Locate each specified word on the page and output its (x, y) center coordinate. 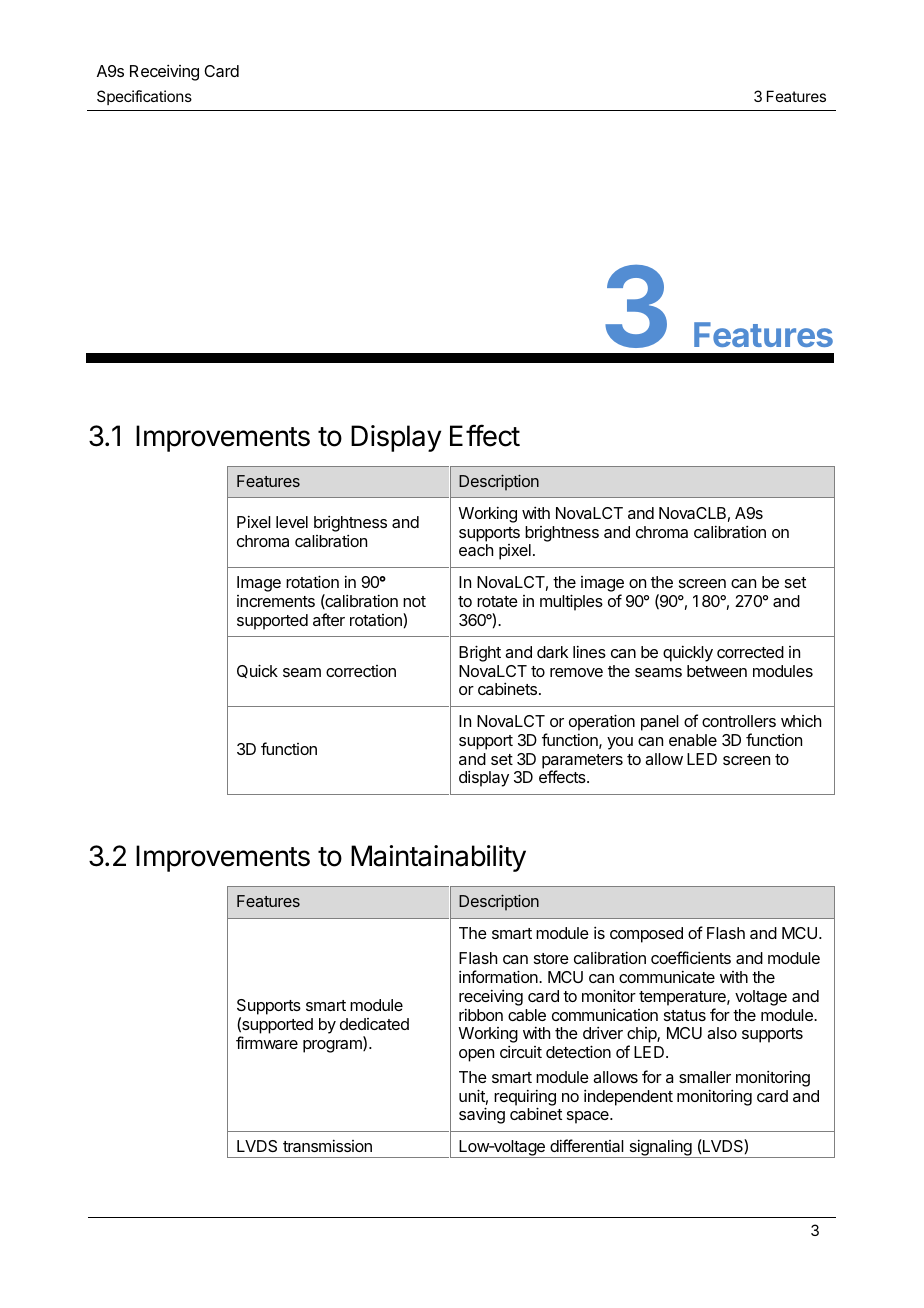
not (414, 601)
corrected (750, 652)
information (499, 976)
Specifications (144, 97)
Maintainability (438, 858)
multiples (571, 602)
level (292, 522)
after (329, 619)
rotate (497, 601)
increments (276, 601)
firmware (267, 1042)
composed (646, 935)
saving (482, 1115)
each (476, 550)
